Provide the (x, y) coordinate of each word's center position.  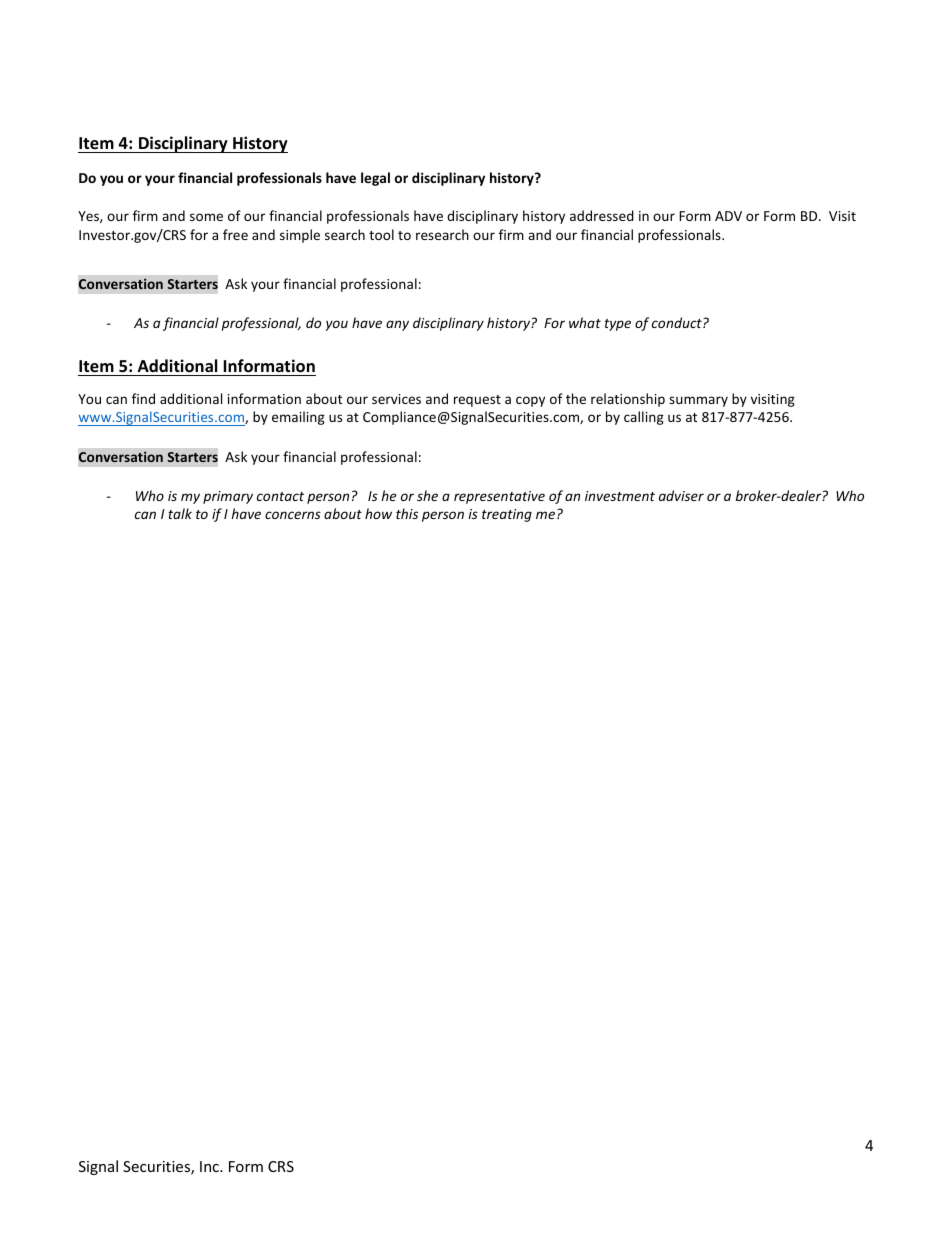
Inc (210, 1166)
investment (620, 496)
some (206, 217)
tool (381, 234)
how (378, 513)
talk (180, 513)
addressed (602, 215)
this (407, 513)
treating (507, 515)
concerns (293, 515)
